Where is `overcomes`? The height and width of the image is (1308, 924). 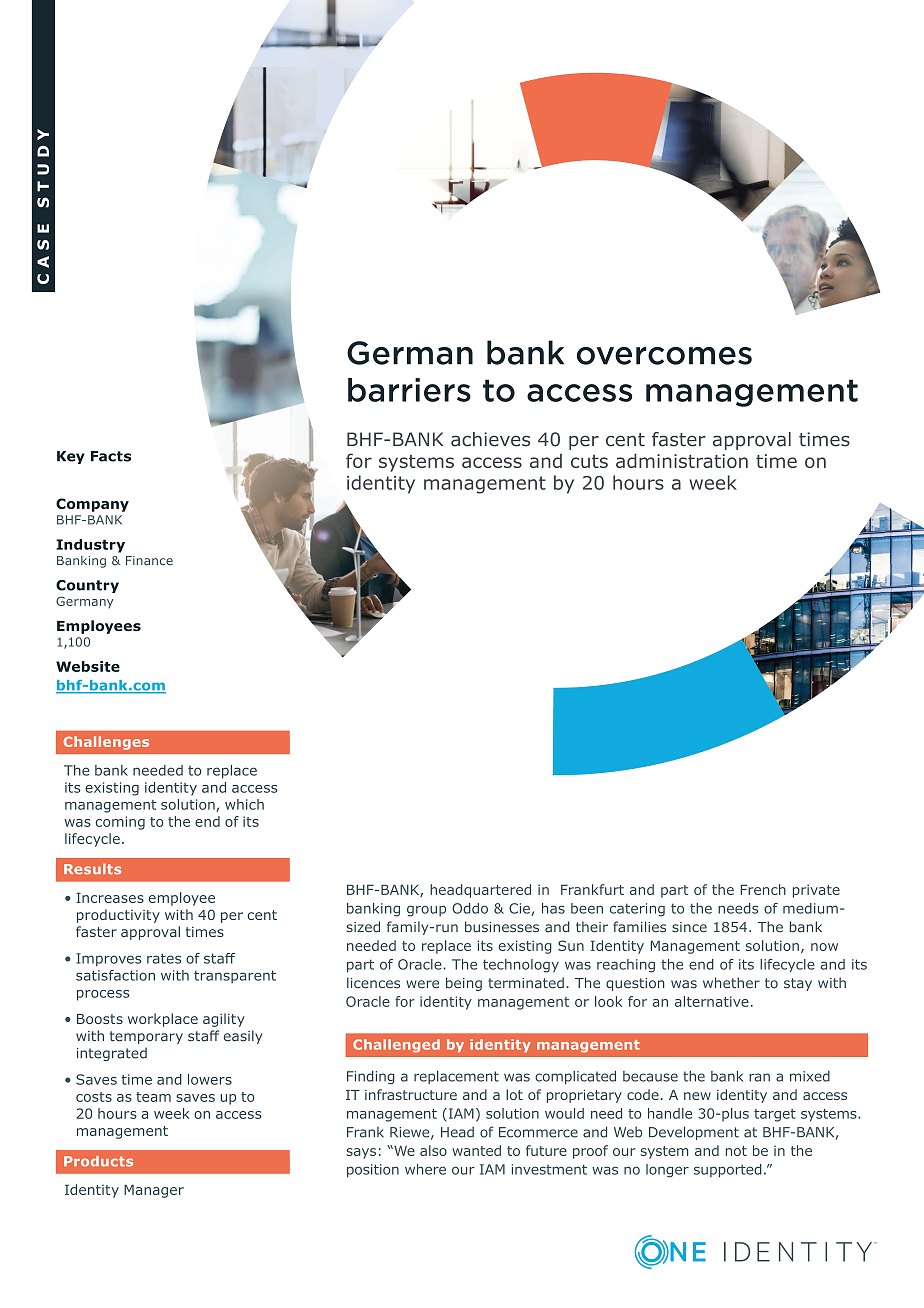
overcomes is located at coordinates (664, 356).
